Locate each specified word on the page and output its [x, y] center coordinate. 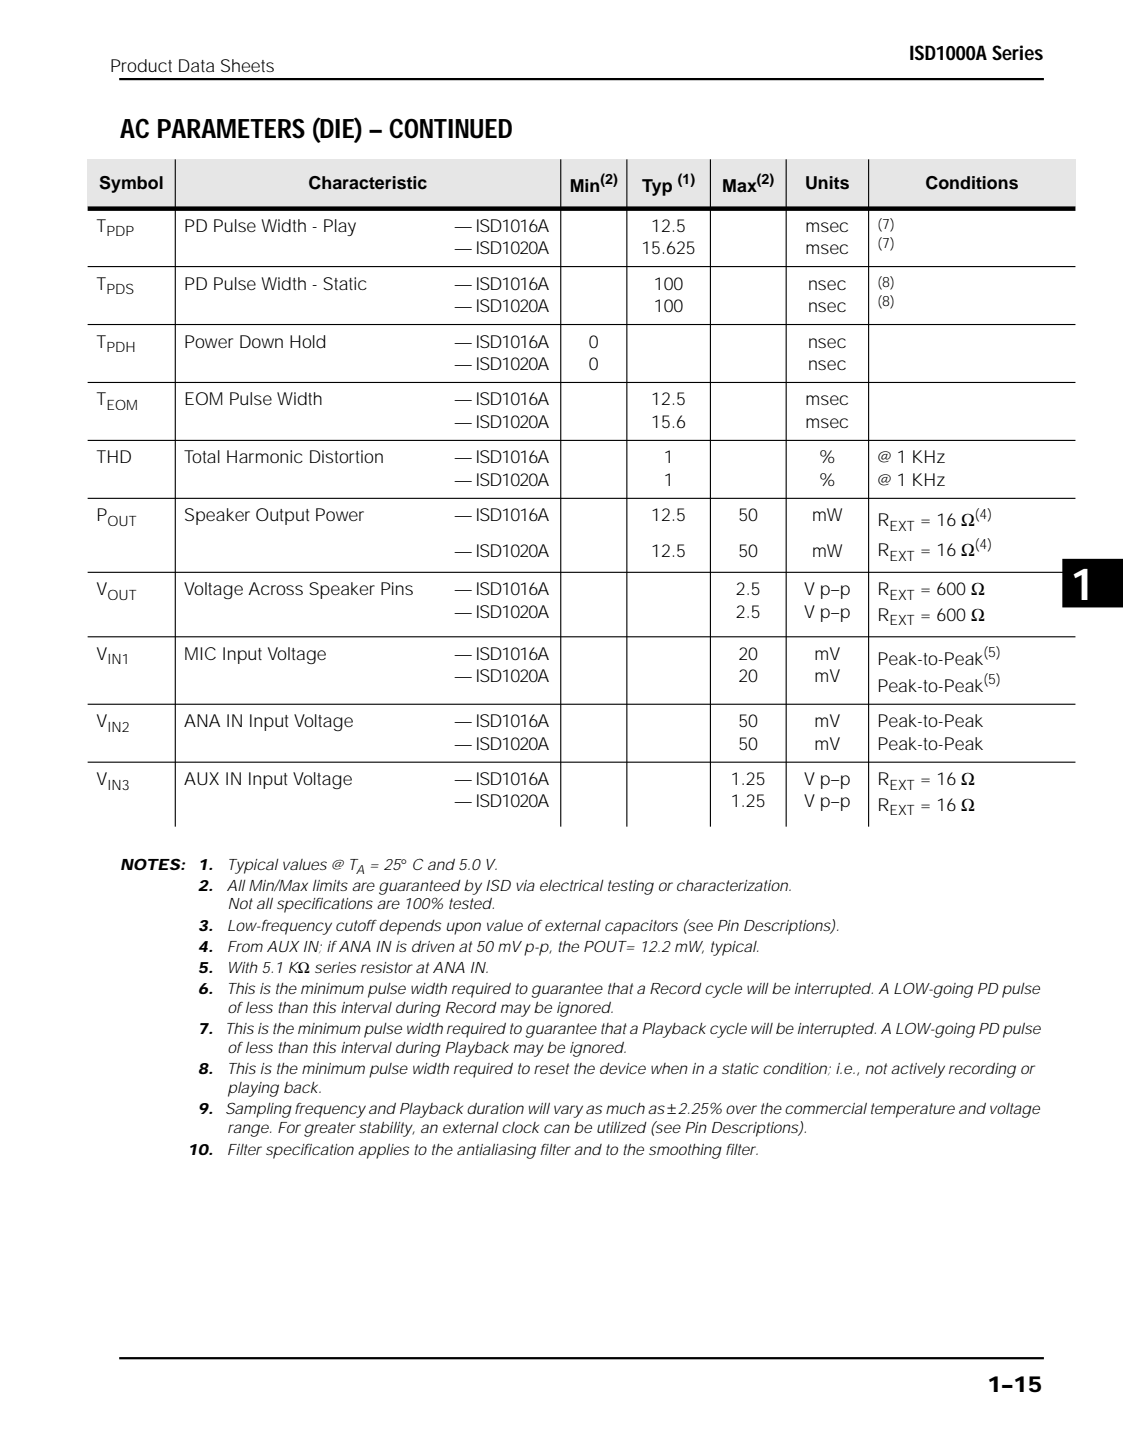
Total [202, 456]
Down [261, 341]
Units [827, 183]
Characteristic [368, 183]
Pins [397, 588]
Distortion [346, 456]
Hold [307, 341]
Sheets [247, 65]
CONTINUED [450, 128]
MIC [200, 653]
